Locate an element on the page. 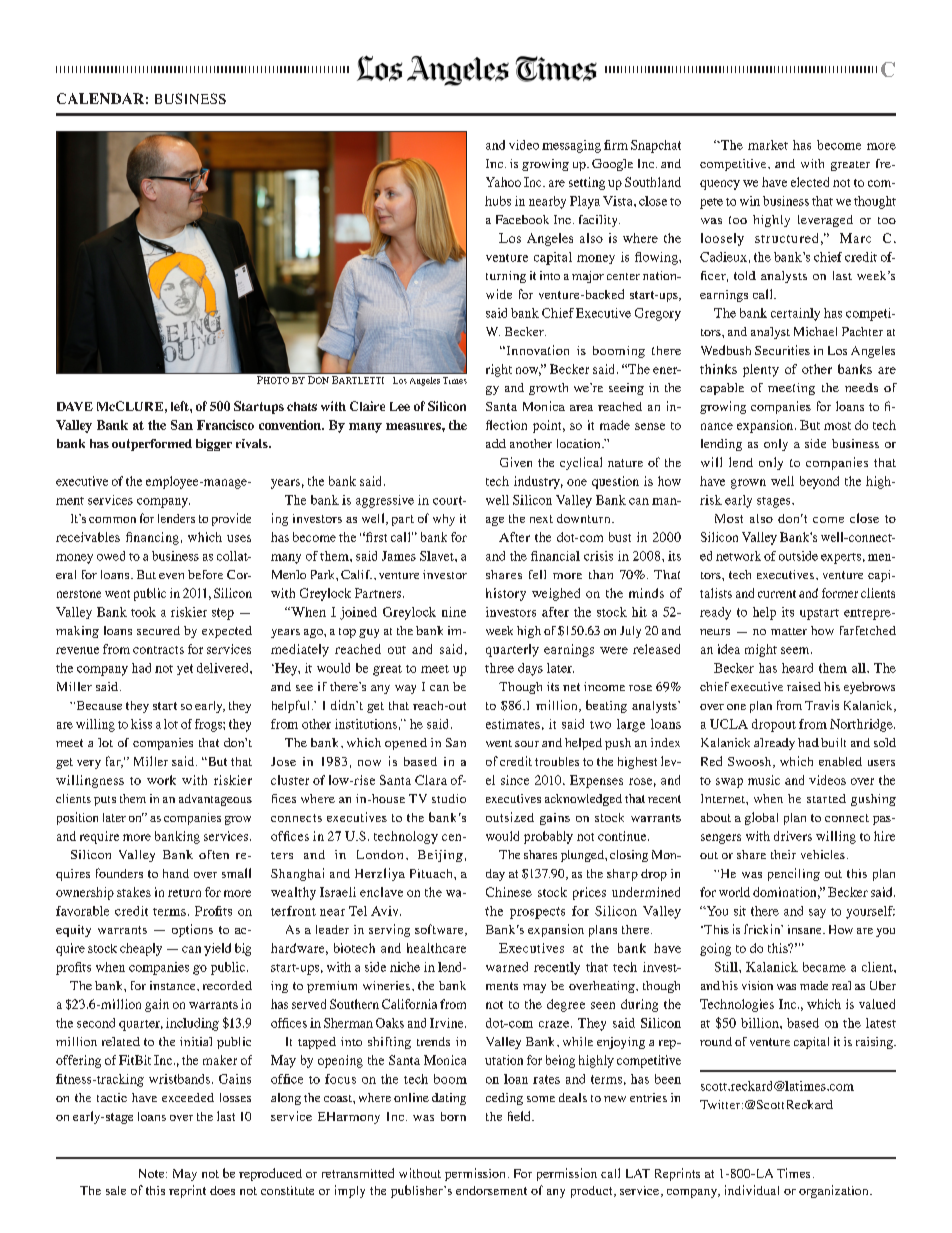 This page has height=1233, width=952. financing is located at coordinates (152, 538).
